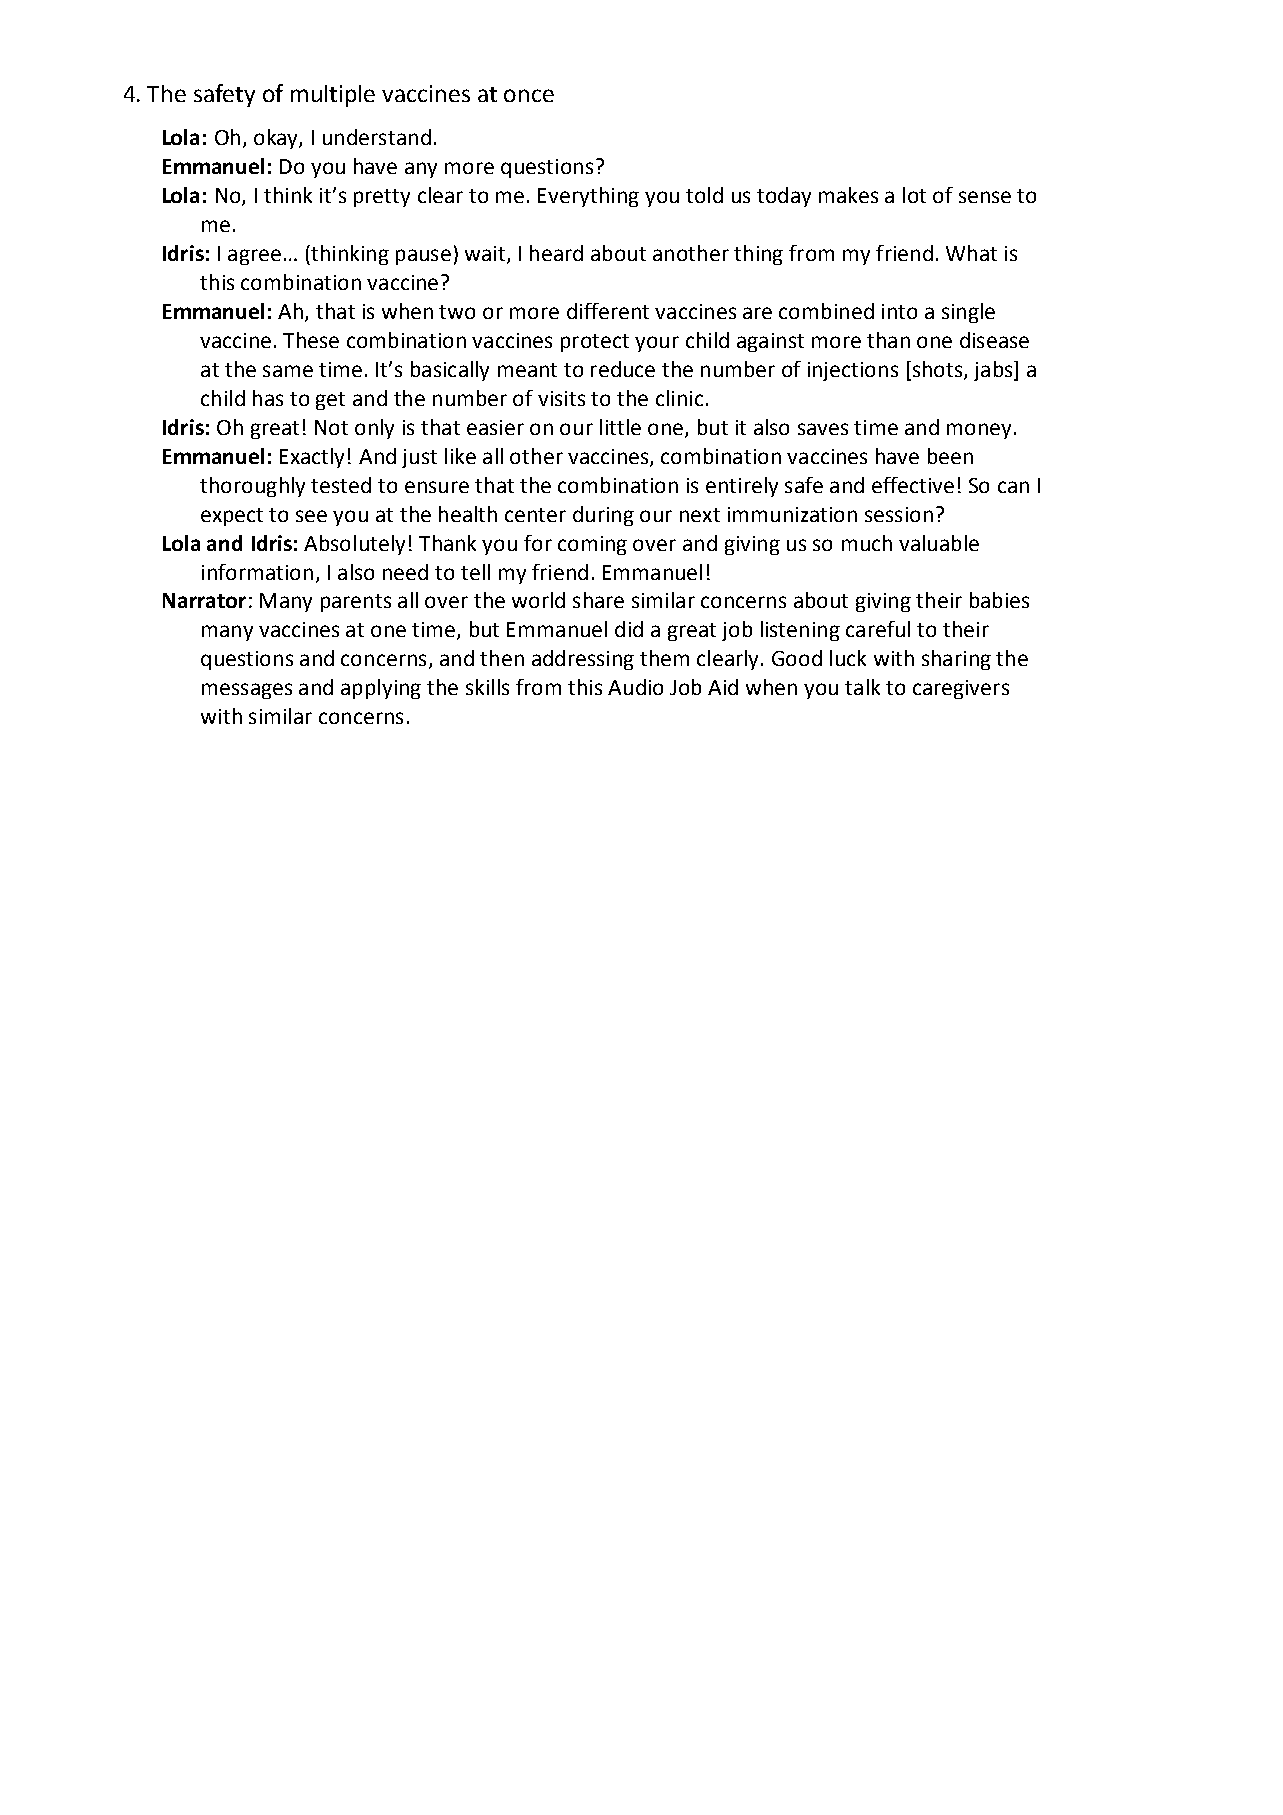  Describe the element at coordinates (247, 691) in the screenshot. I see `messages` at that location.
